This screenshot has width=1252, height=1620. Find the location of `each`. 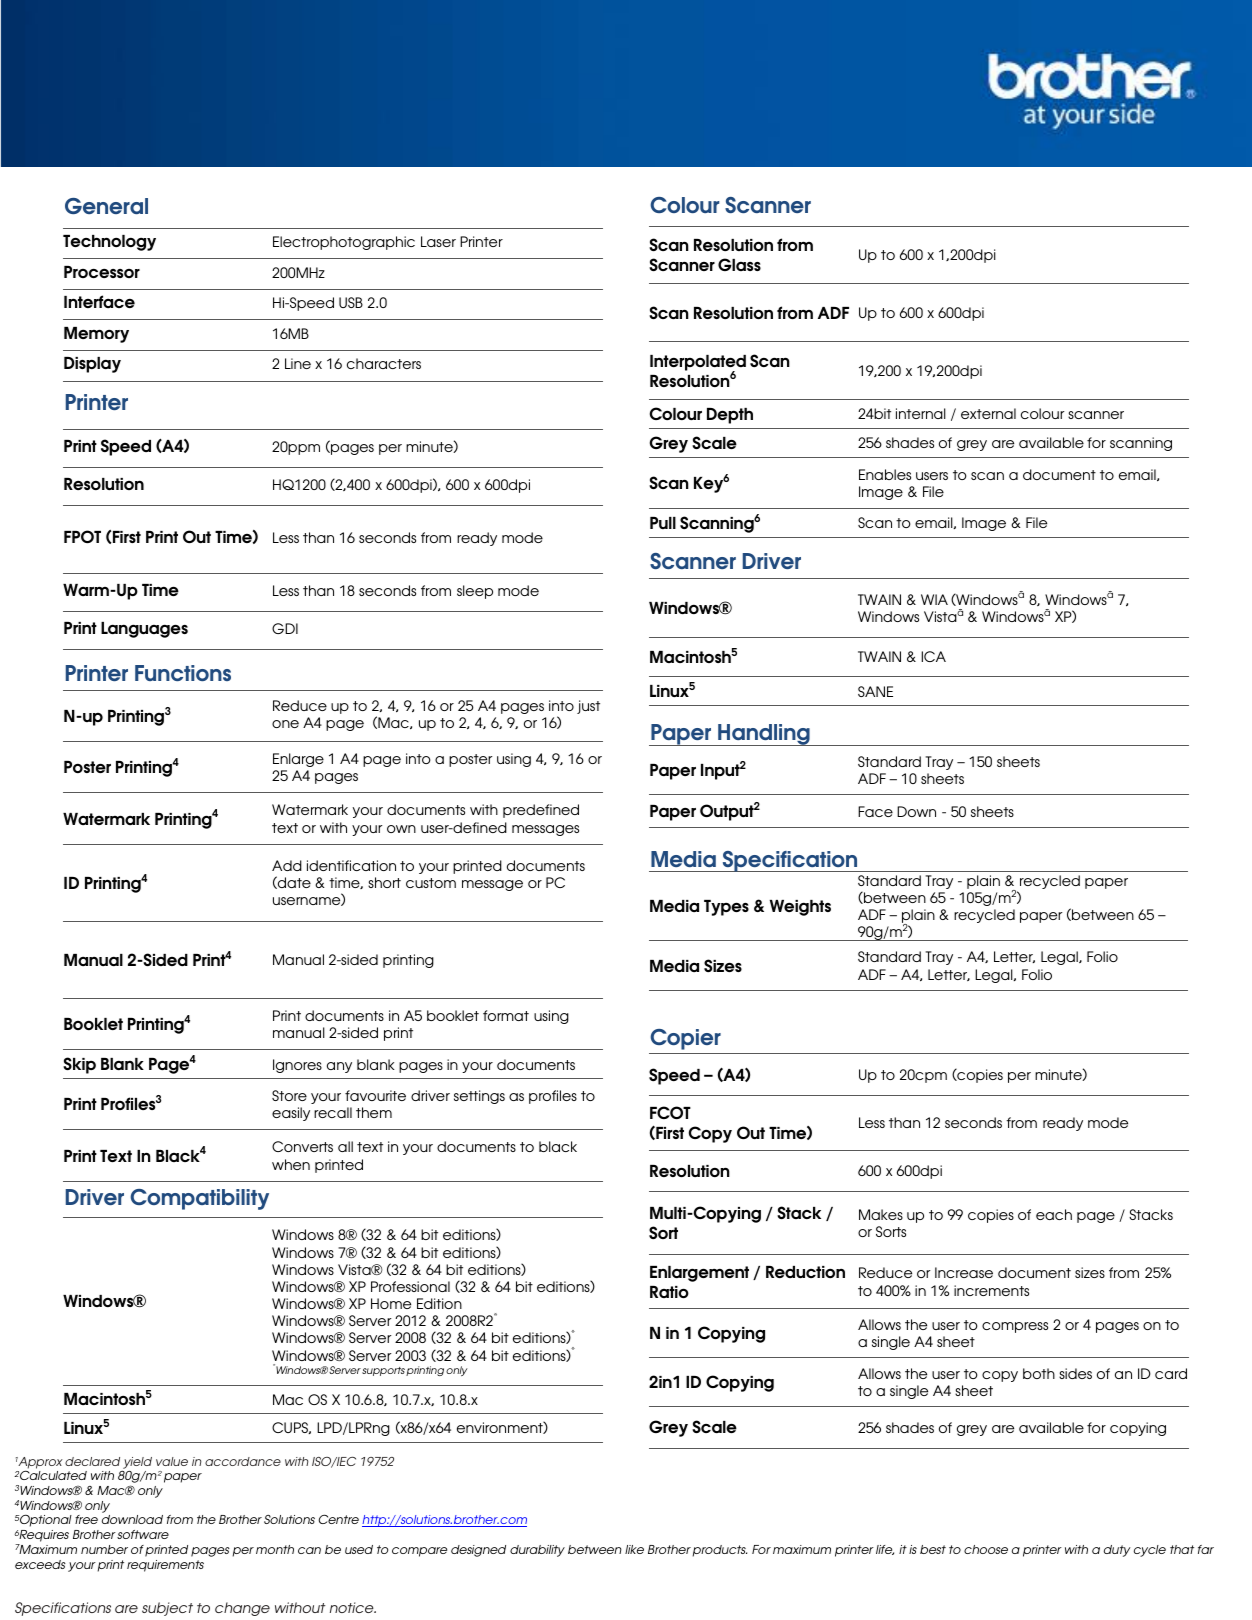

each is located at coordinates (1054, 1214).
